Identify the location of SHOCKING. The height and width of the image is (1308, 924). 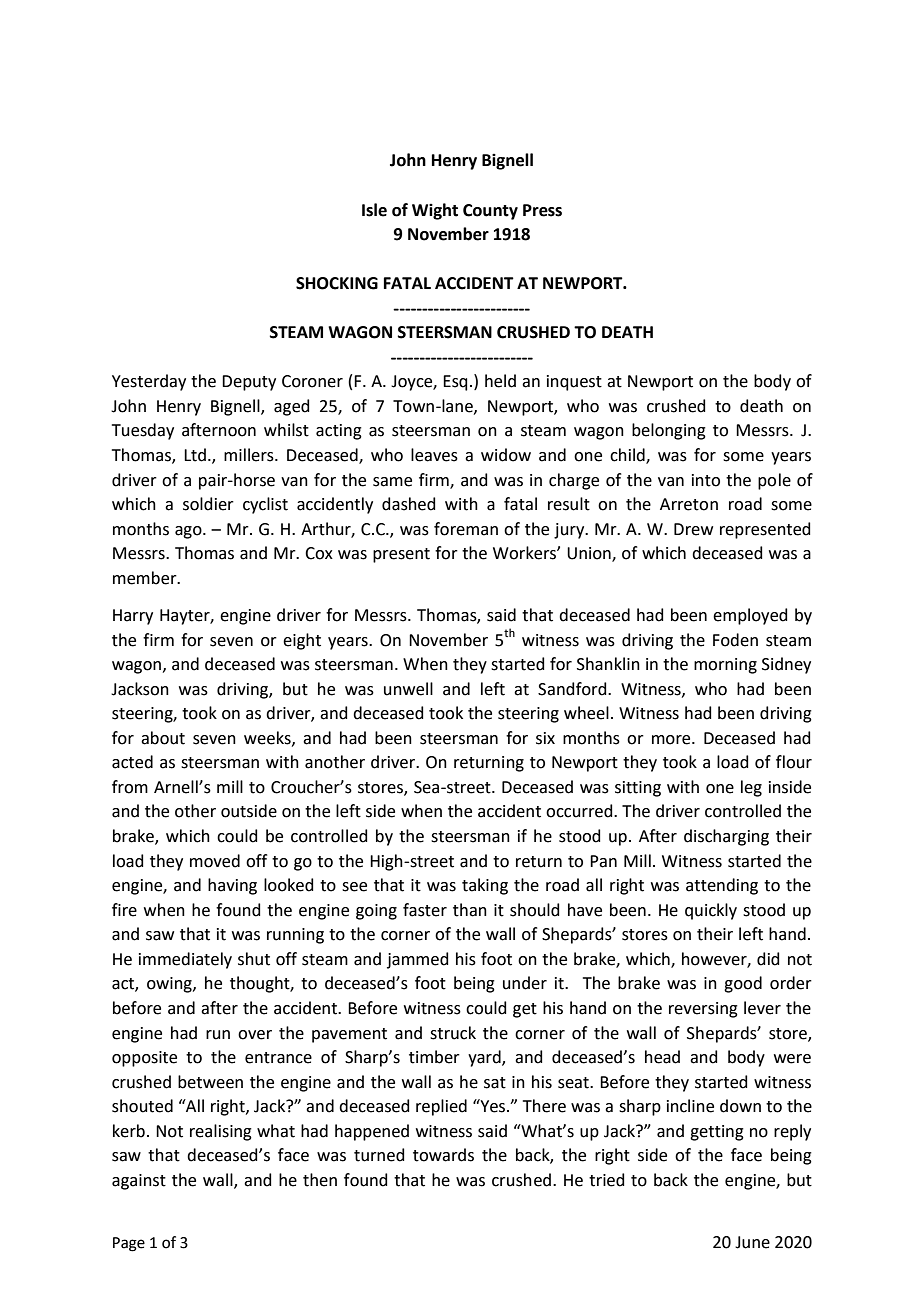
(337, 283).
